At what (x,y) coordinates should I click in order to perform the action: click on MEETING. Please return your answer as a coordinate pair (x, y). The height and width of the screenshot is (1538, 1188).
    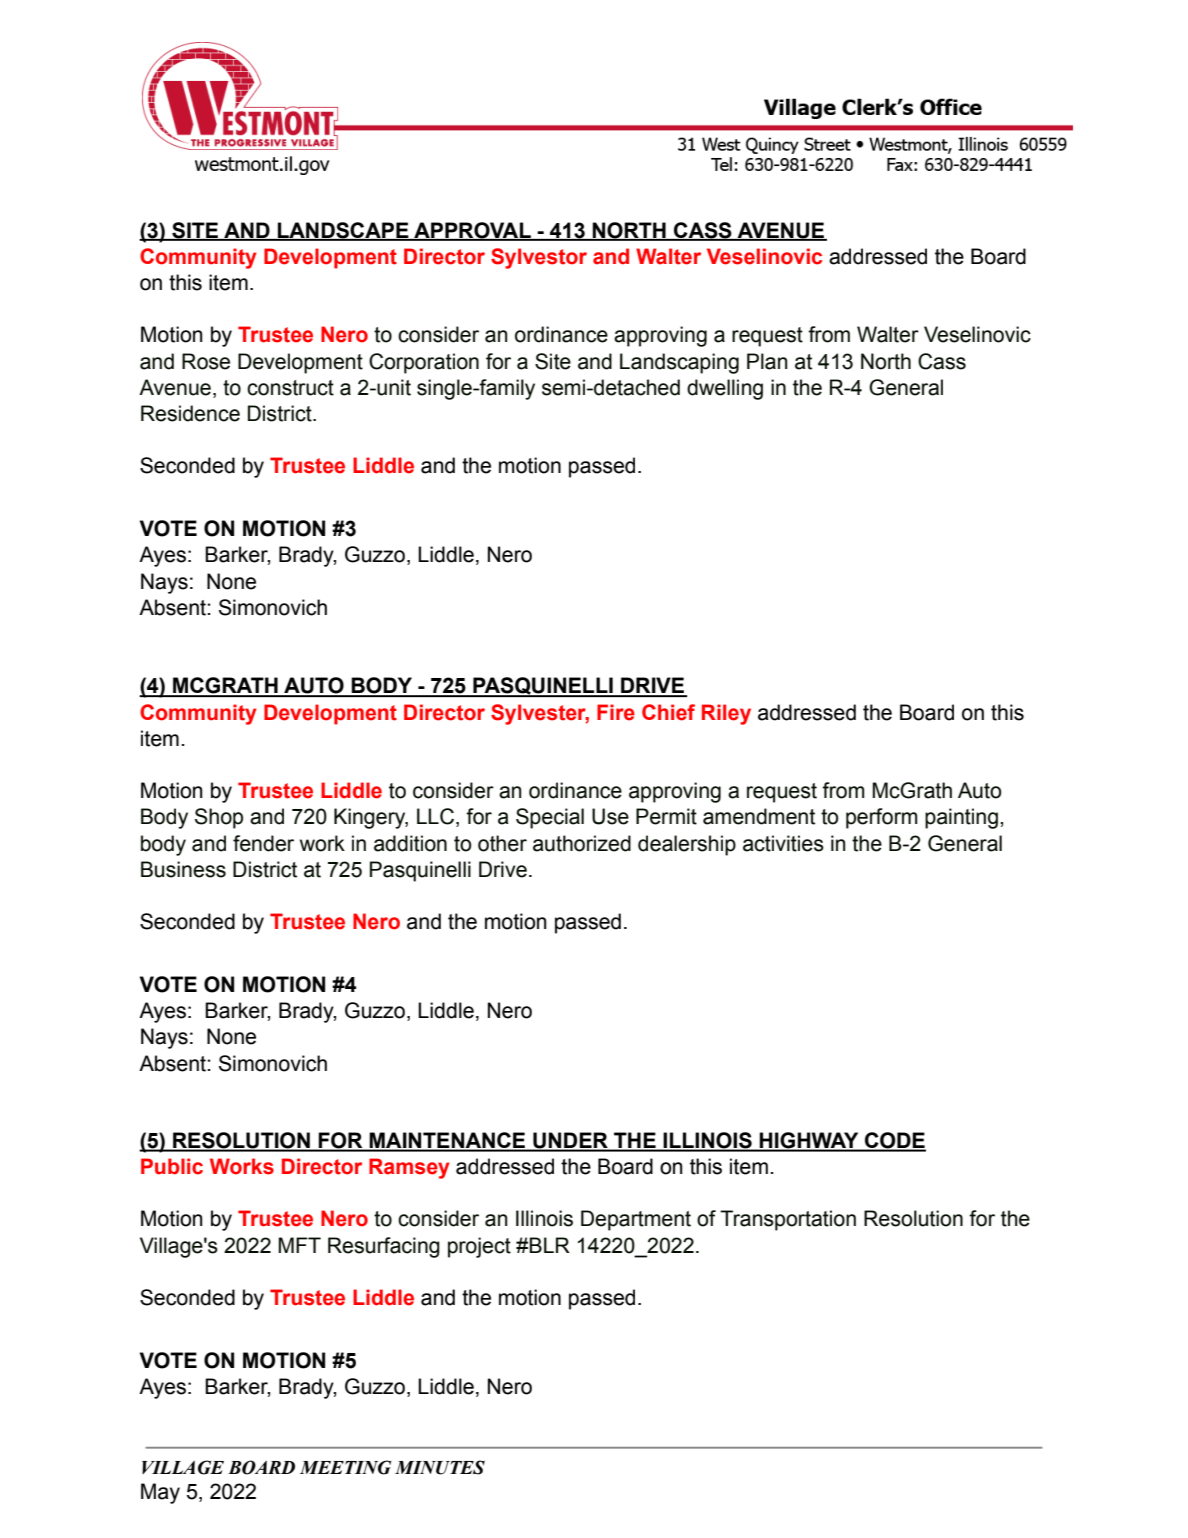
    Looking at the image, I should click on (345, 1467).
